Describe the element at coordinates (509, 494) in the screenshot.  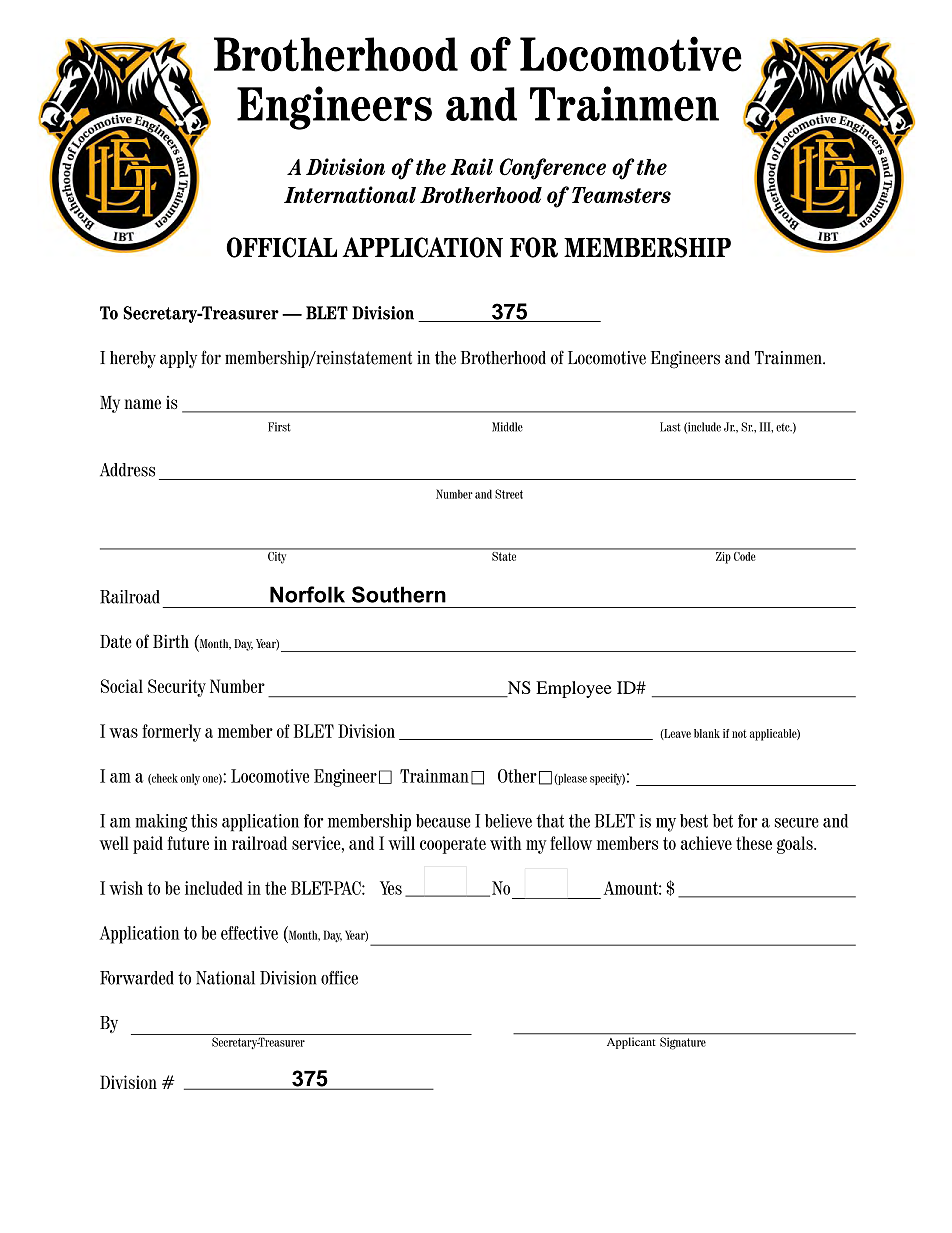
I see `Street` at that location.
